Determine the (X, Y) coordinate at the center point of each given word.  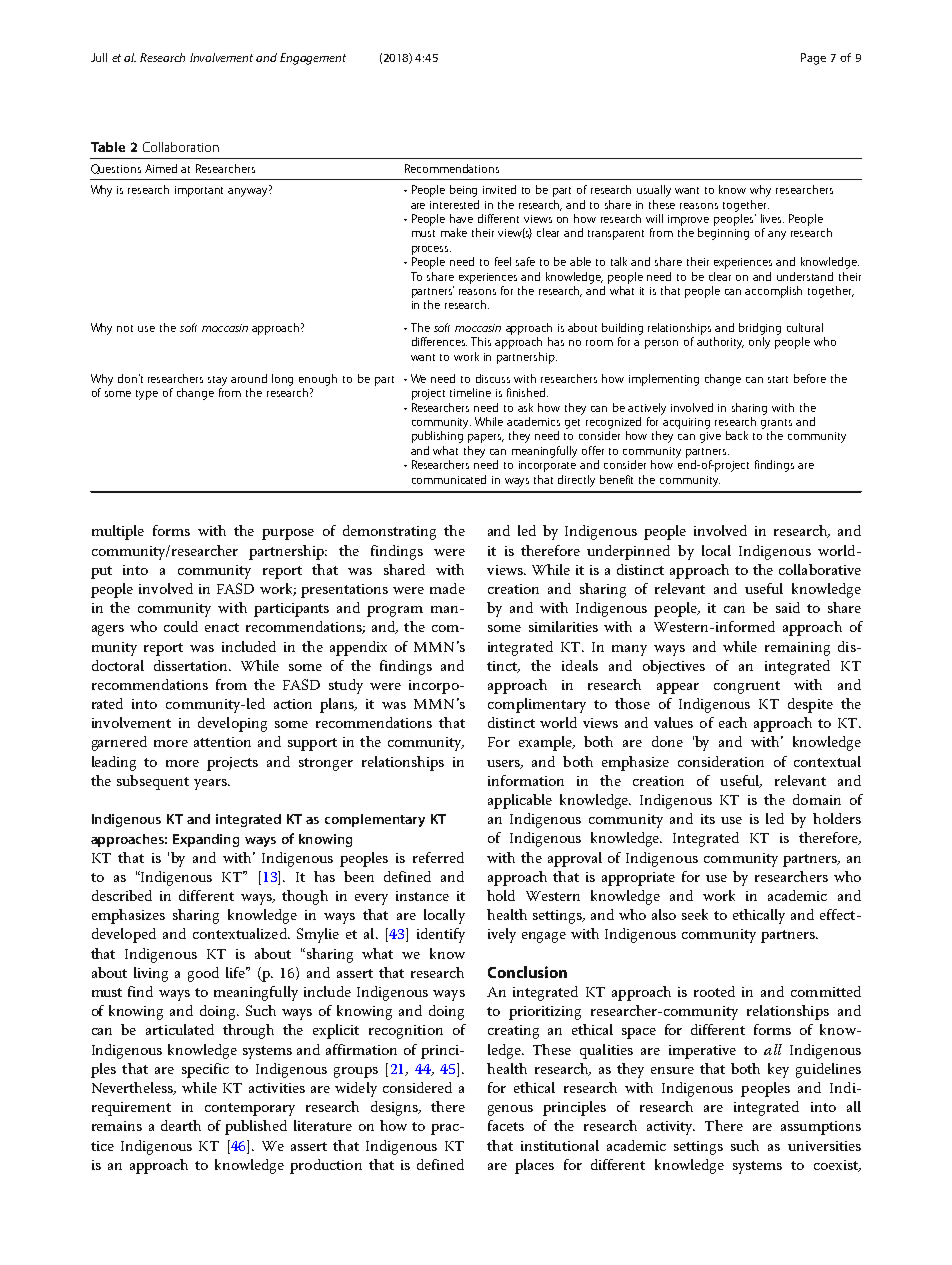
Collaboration (181, 147)
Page (813, 59)
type (147, 395)
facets (506, 1125)
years (211, 784)
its (708, 819)
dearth (181, 1125)
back (737, 435)
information (526, 780)
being (463, 191)
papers (486, 438)
